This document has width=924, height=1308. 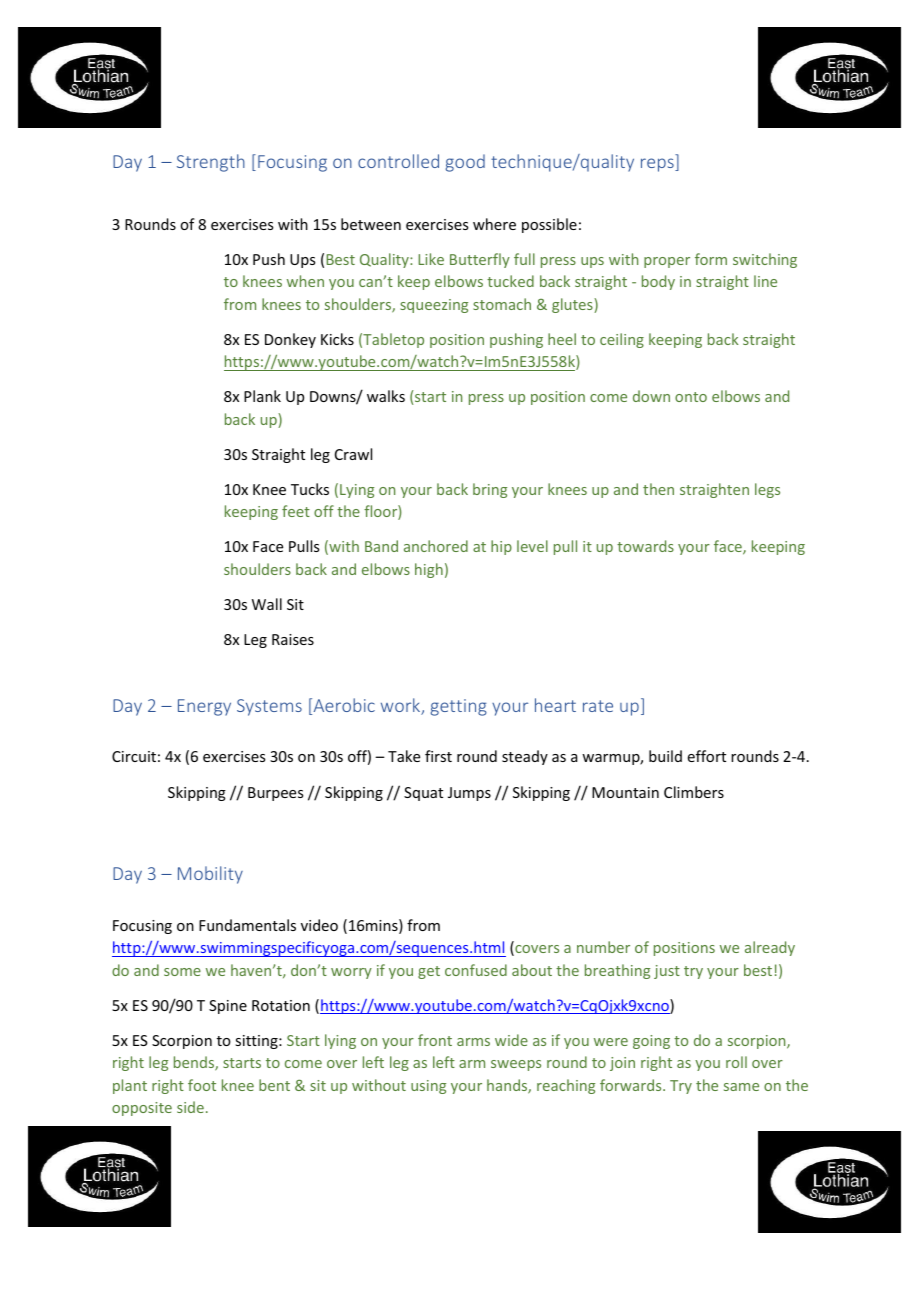 What do you see at coordinates (658, 165) in the document?
I see `reps` at bounding box center [658, 165].
